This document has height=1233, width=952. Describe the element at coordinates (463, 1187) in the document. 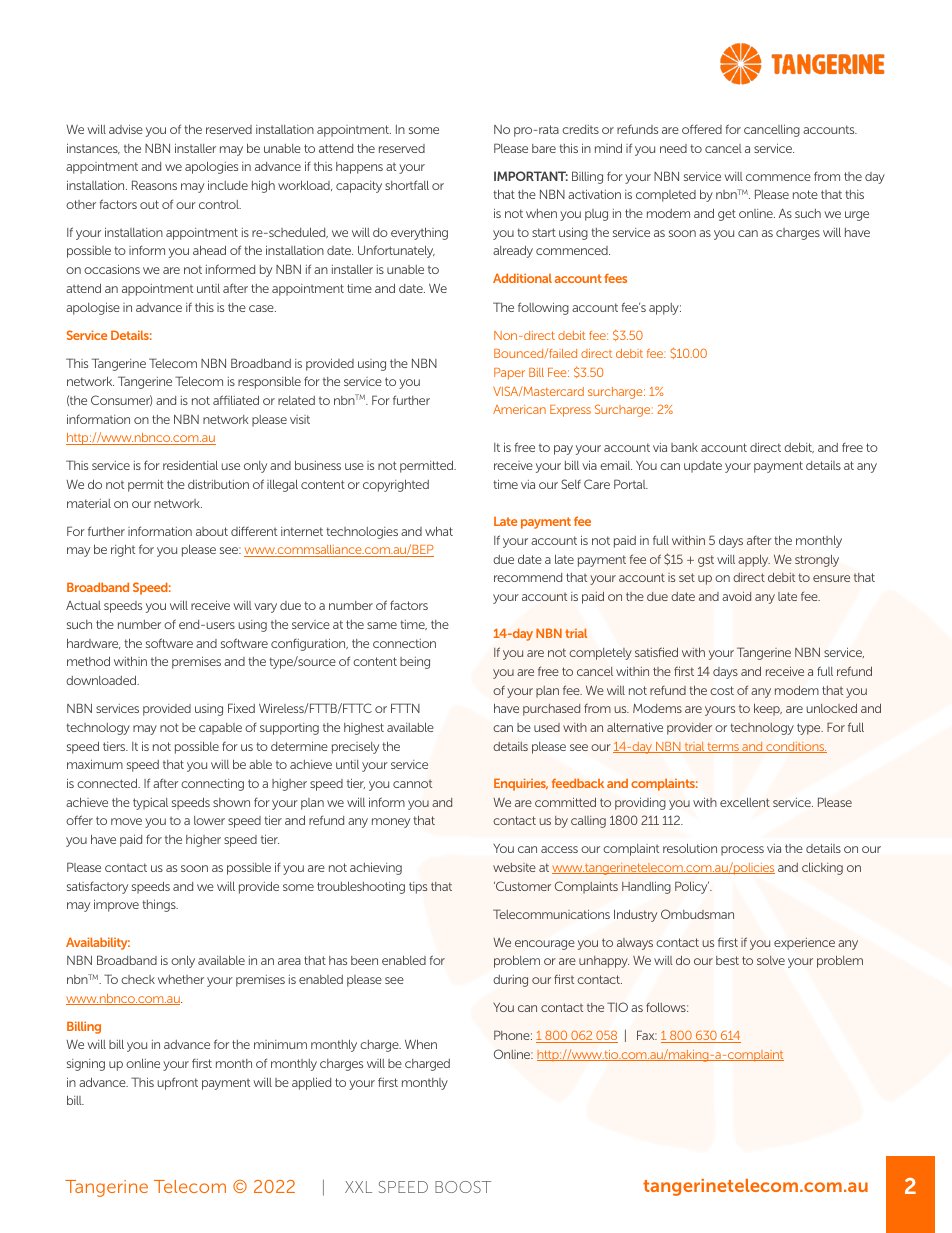

I see `BOOST` at that location.
